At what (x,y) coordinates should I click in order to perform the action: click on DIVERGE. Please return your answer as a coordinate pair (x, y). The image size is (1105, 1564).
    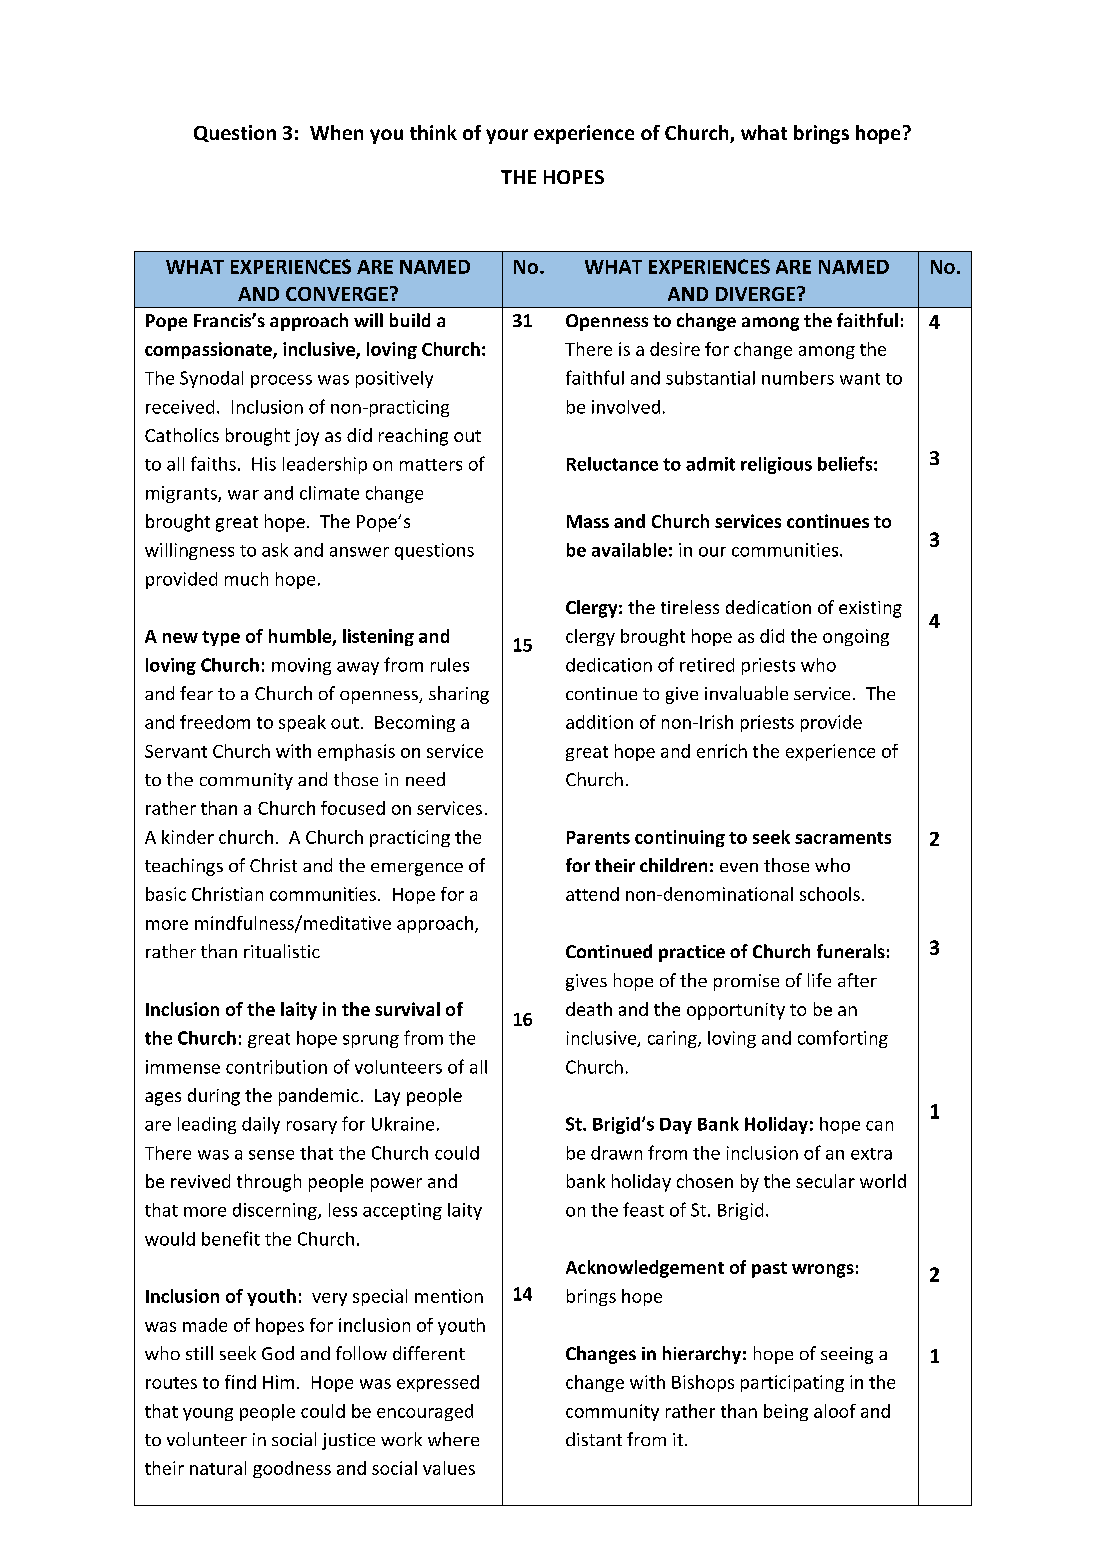
    Looking at the image, I should click on (757, 294).
